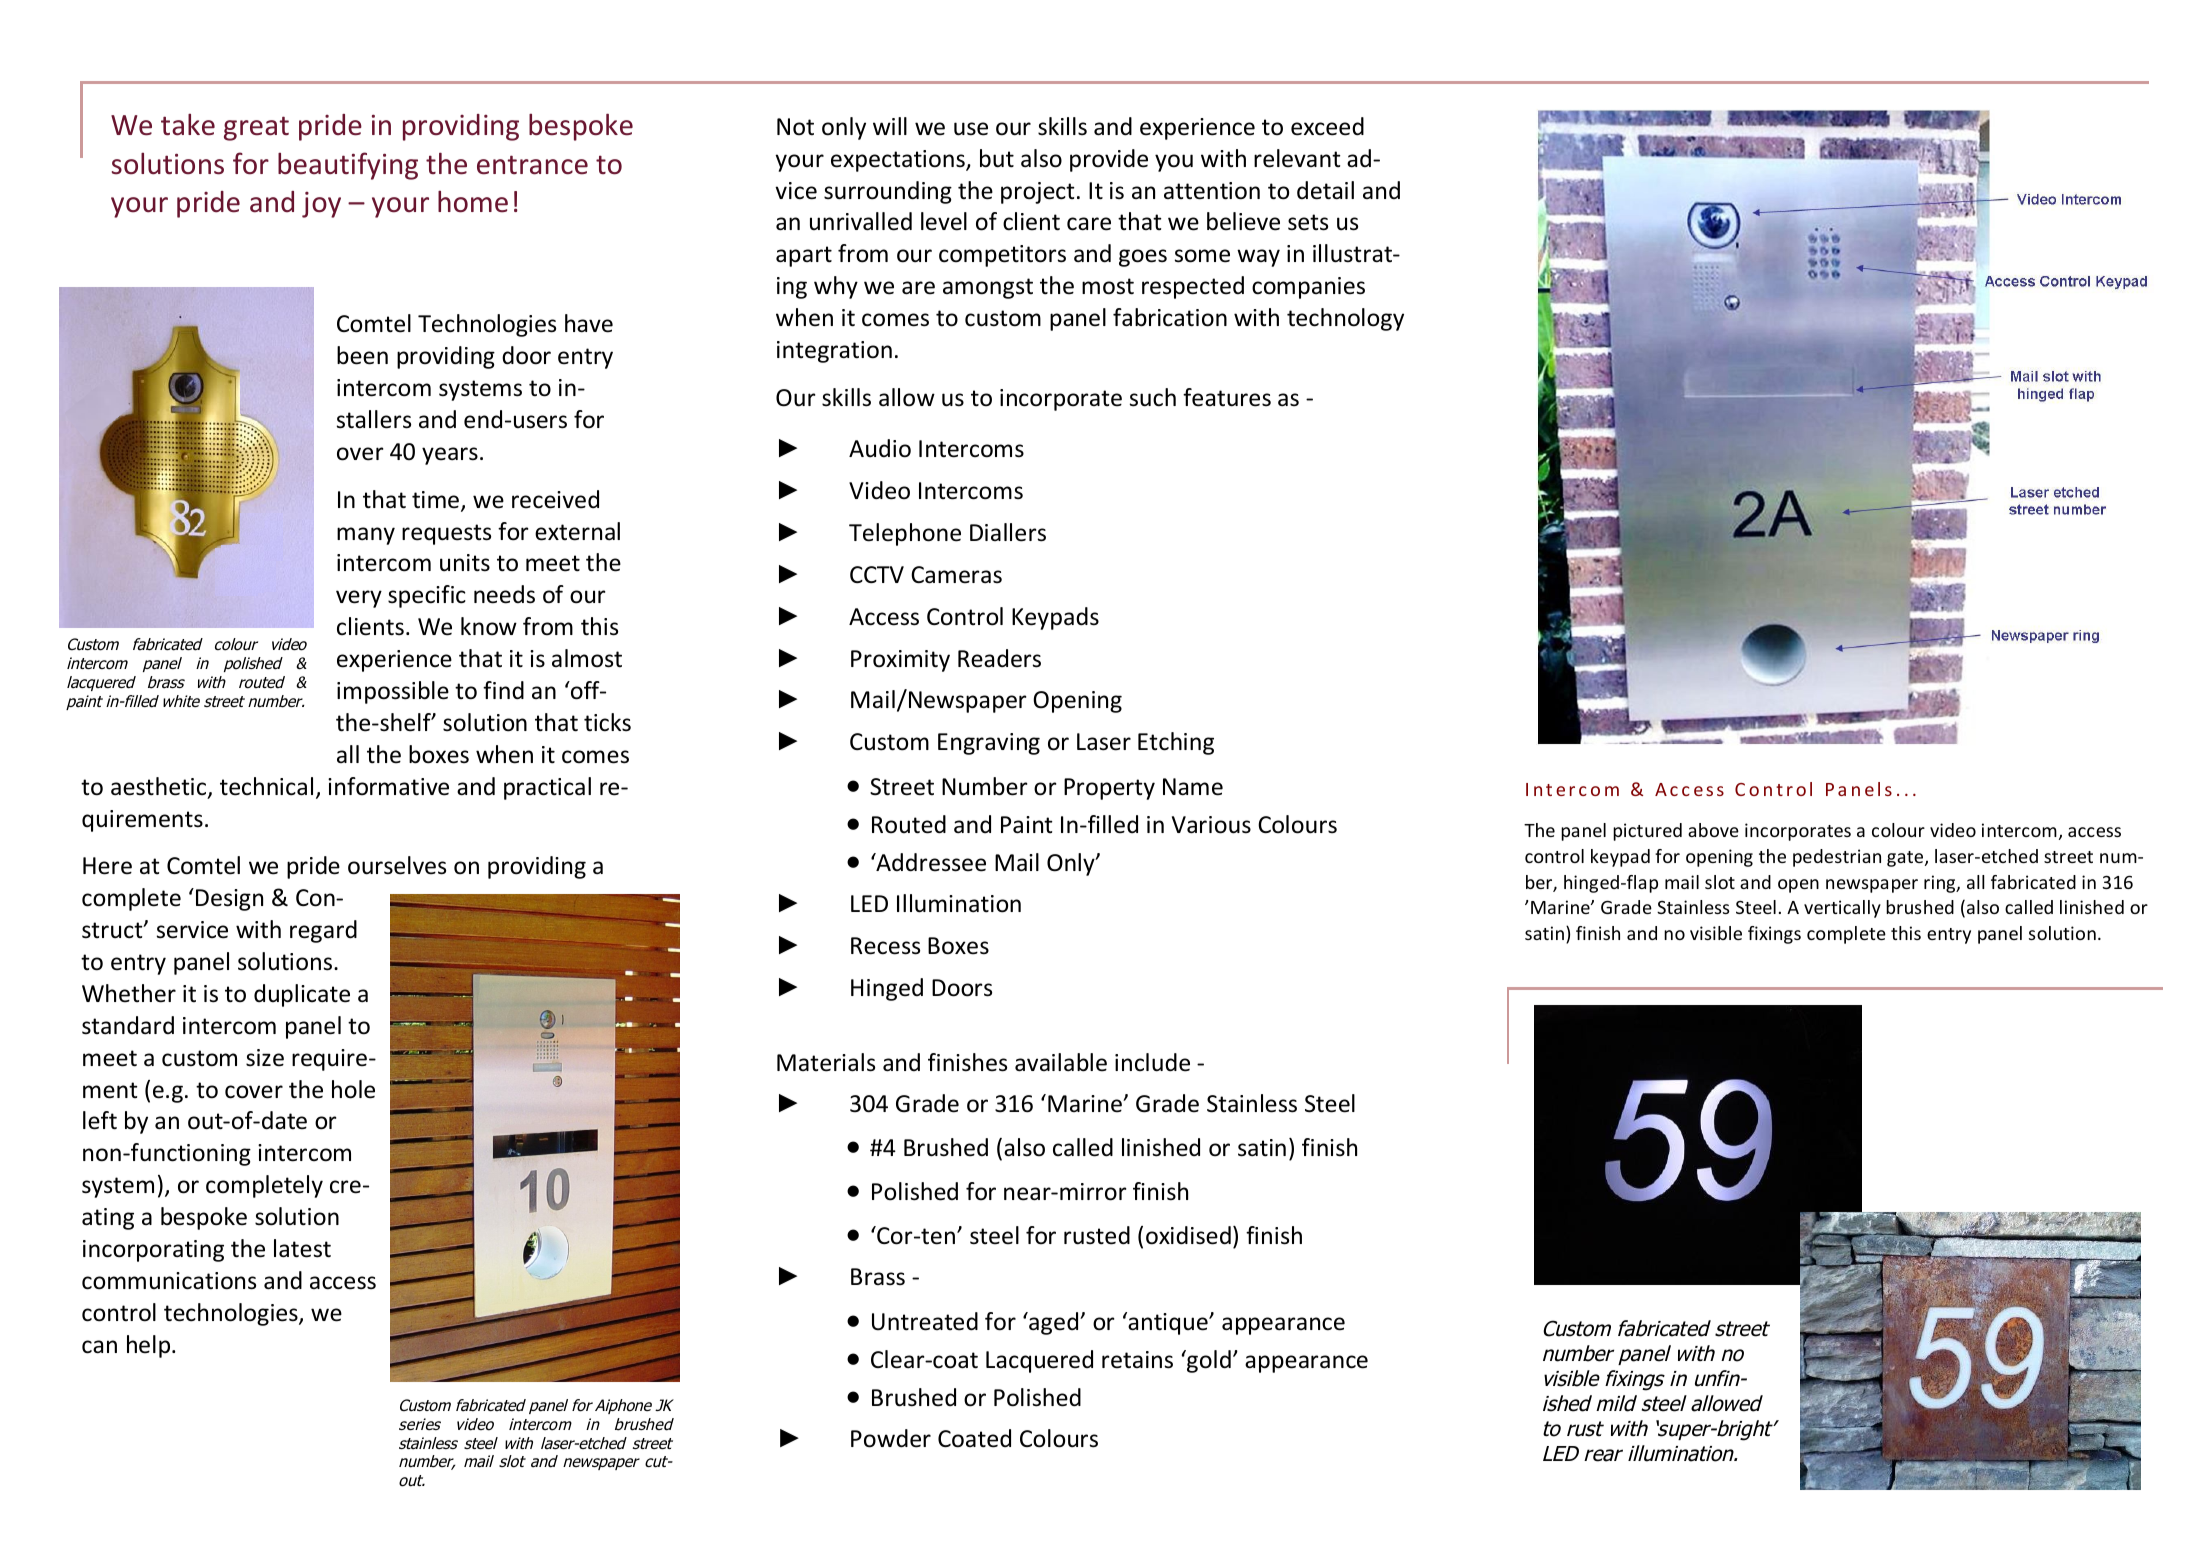 This screenshot has width=2194, height=1551. Describe the element at coordinates (1842, 909) in the screenshot. I see `vertically` at that location.
